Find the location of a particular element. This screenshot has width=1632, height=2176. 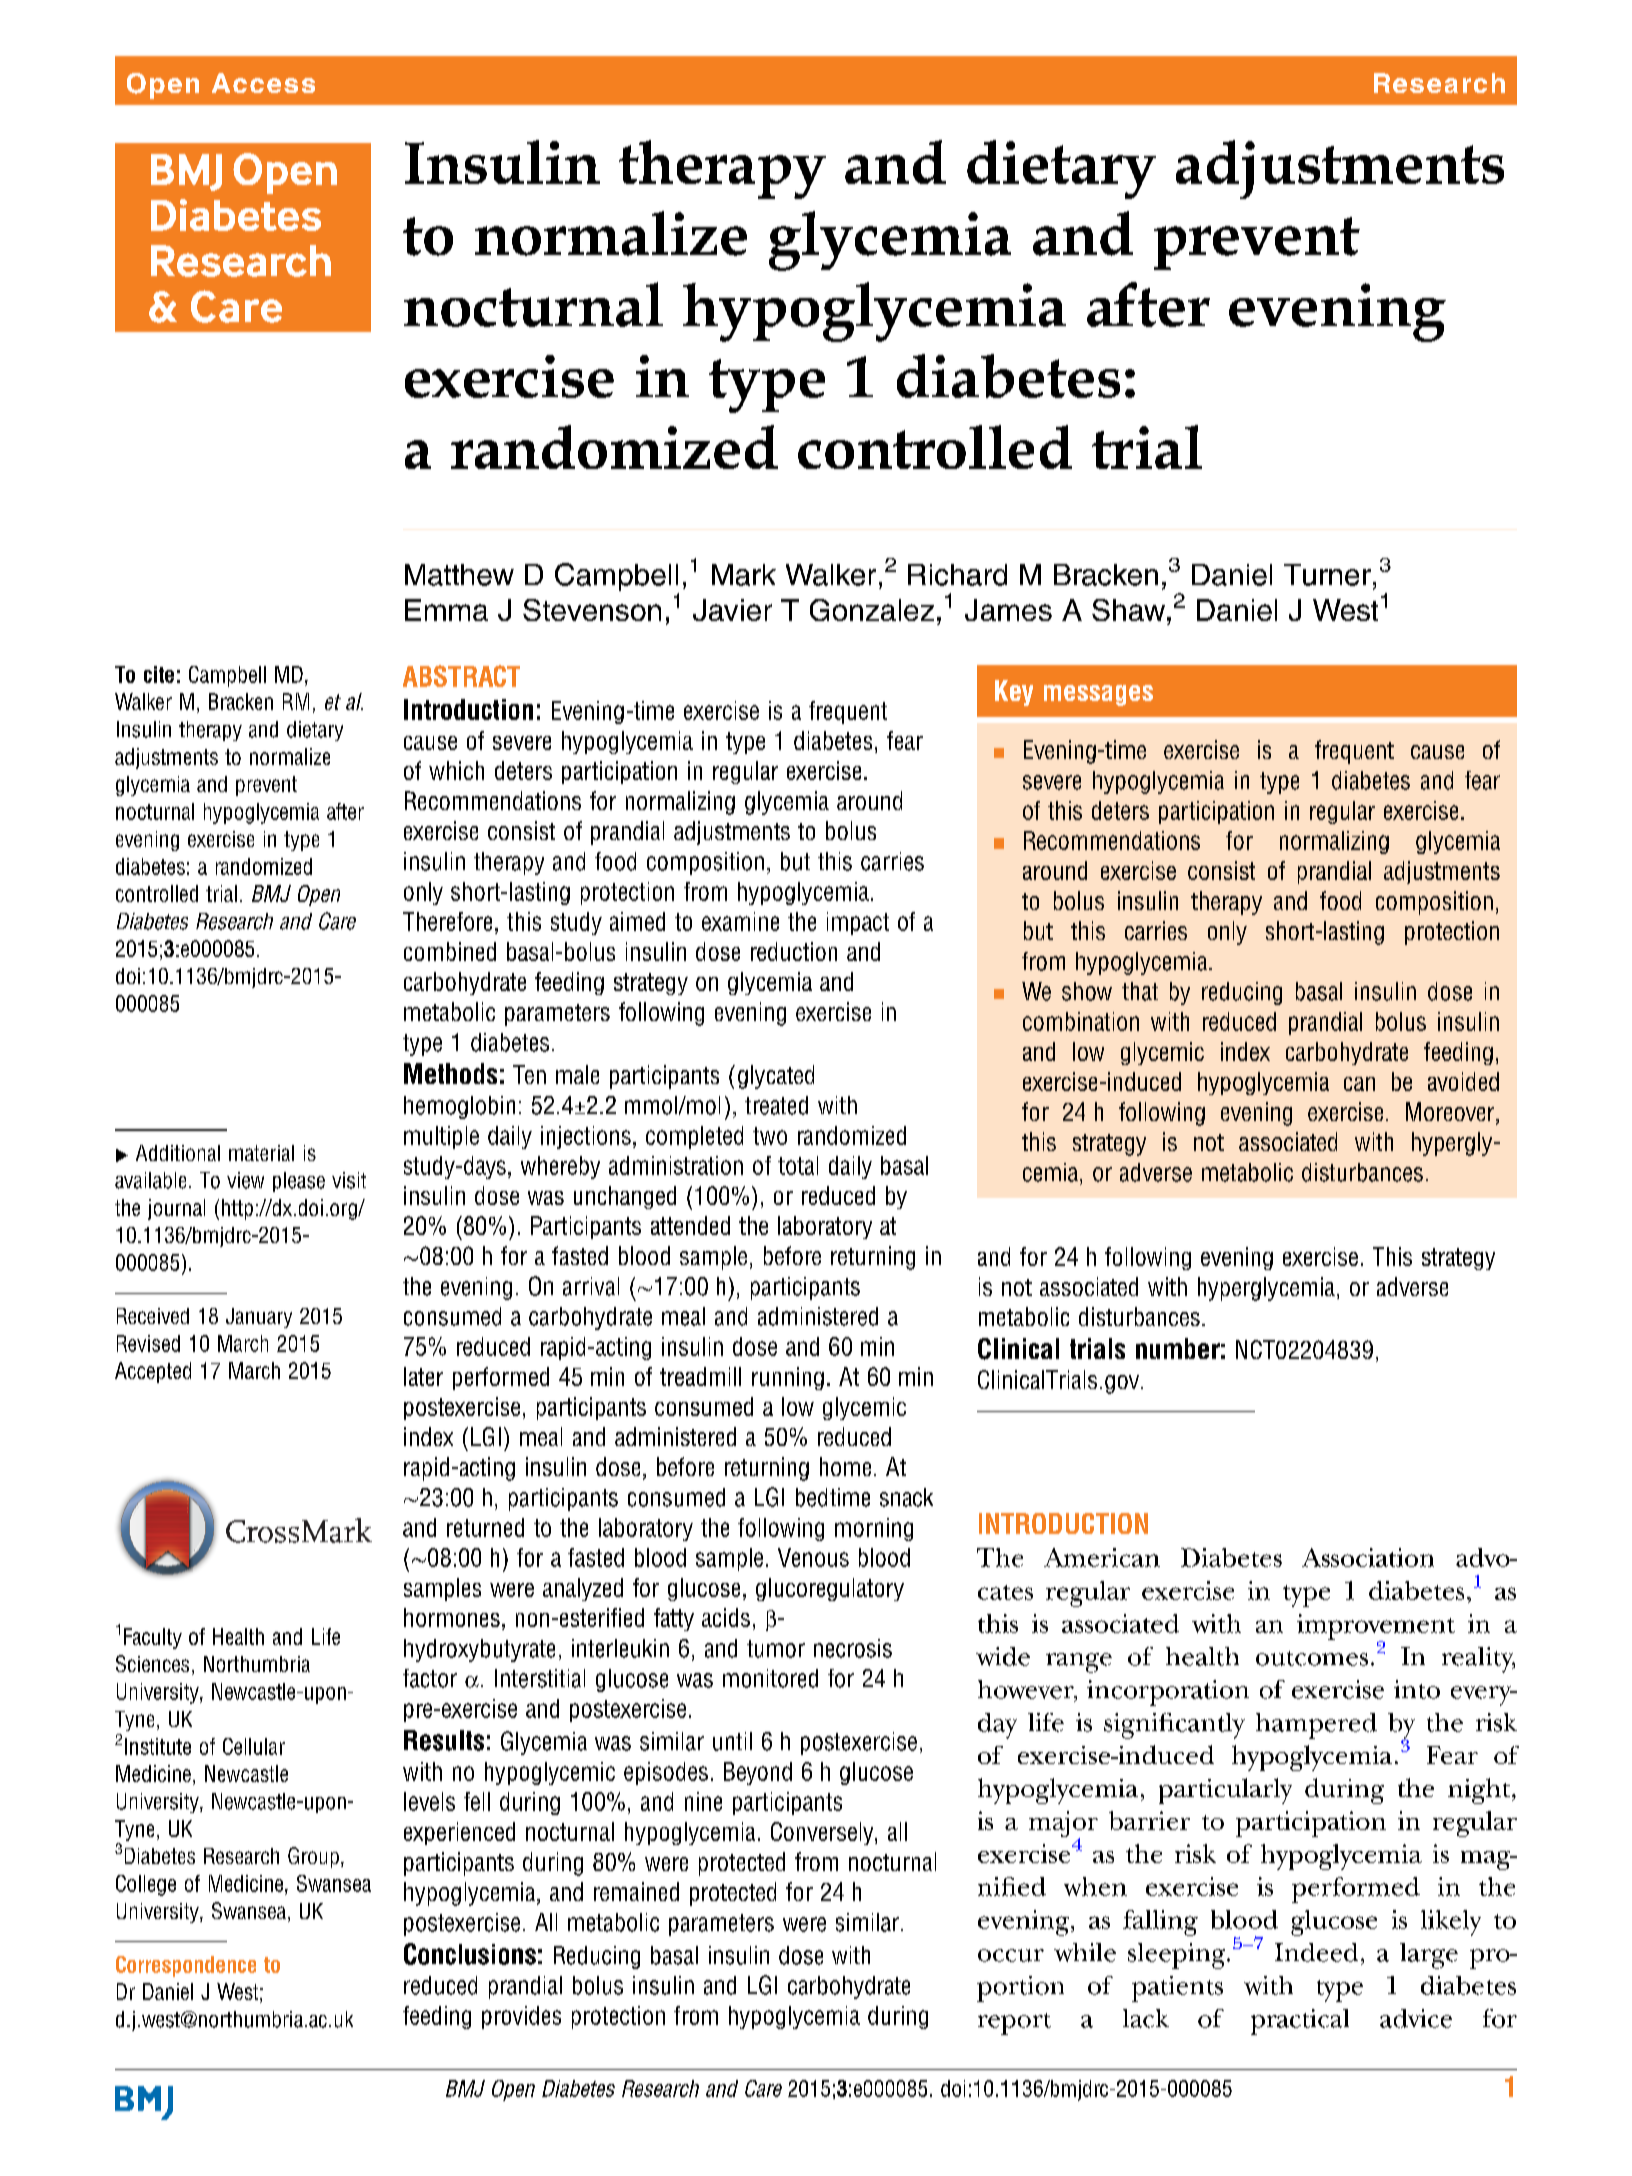

glycated is located at coordinates (776, 1077).
